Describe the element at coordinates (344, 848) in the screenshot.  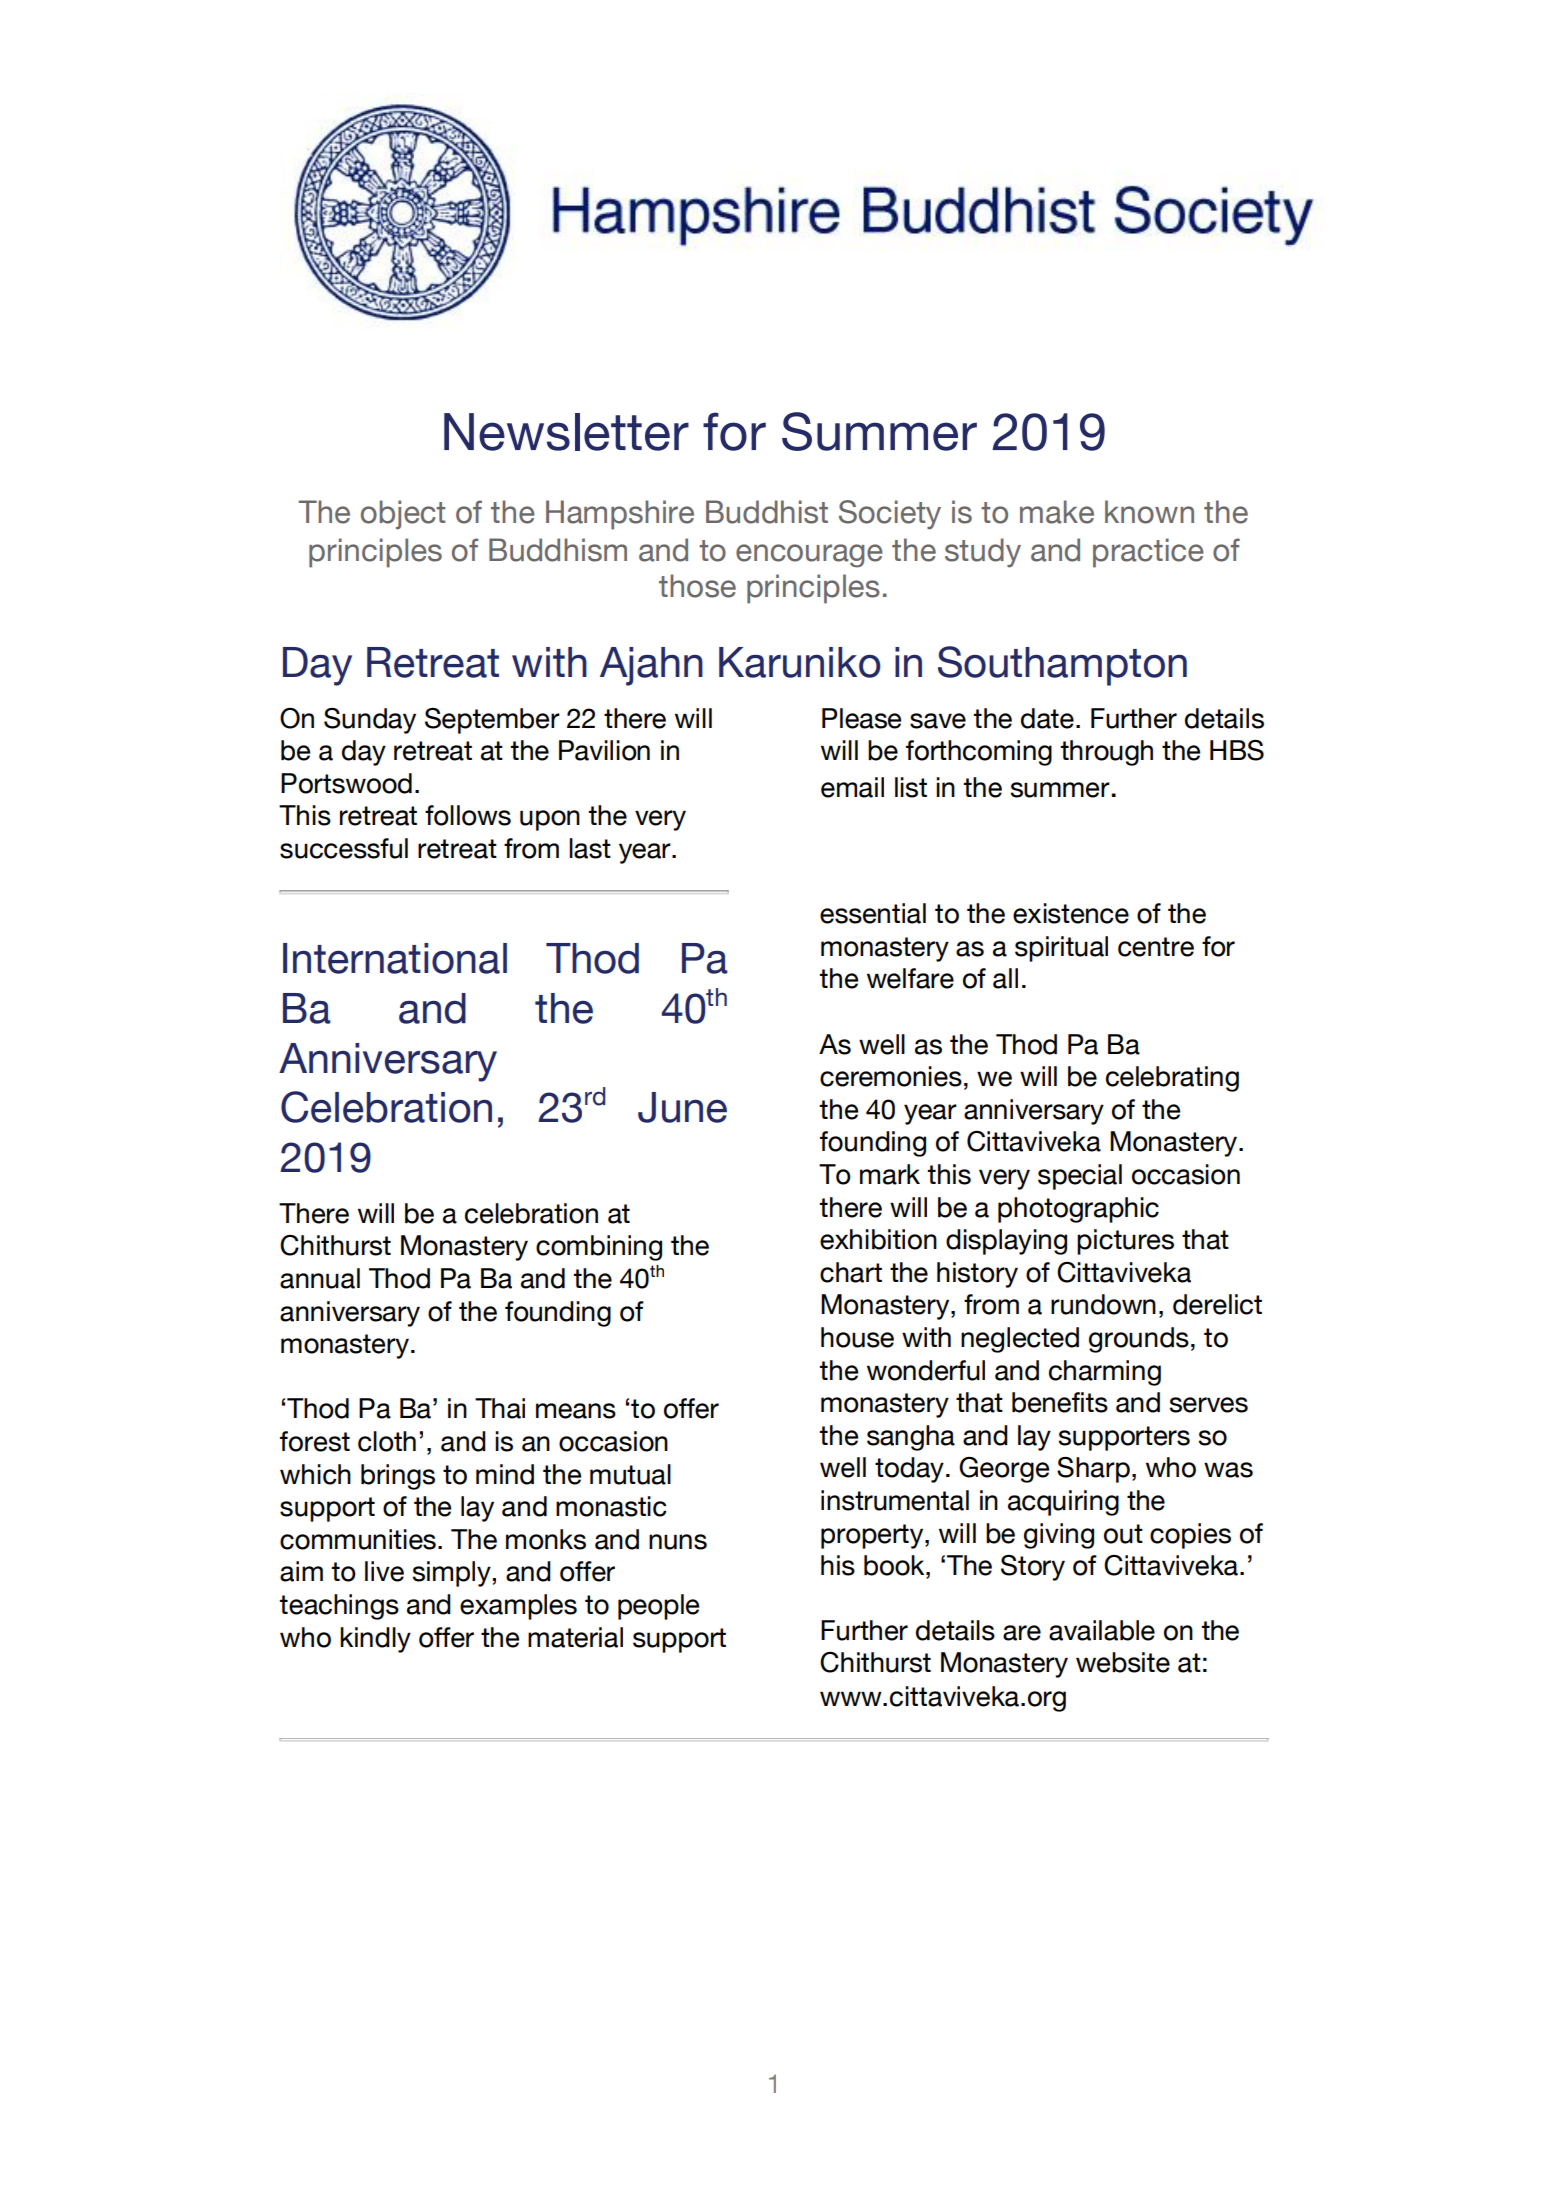
I see `successful` at that location.
